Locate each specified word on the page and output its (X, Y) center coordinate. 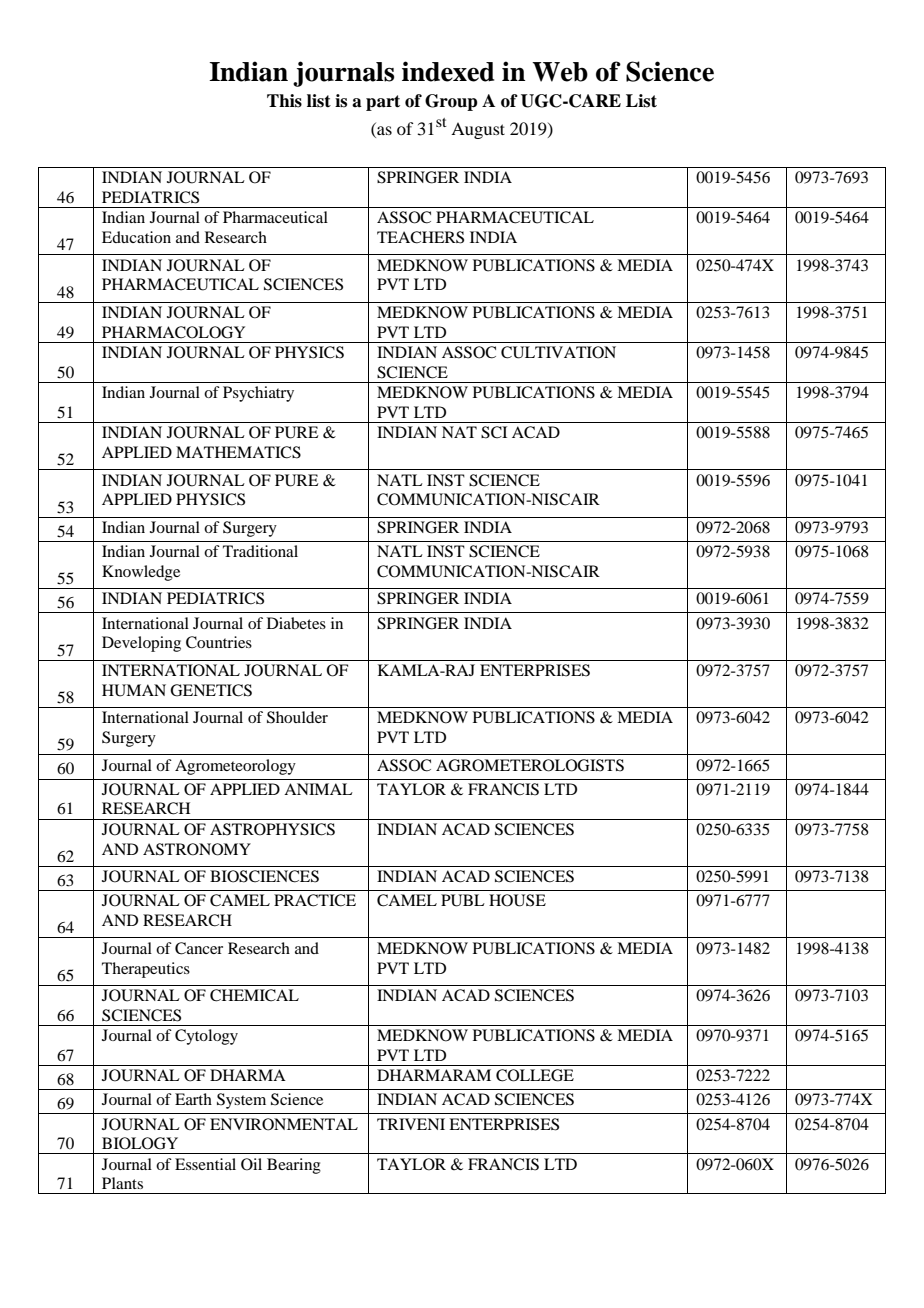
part (383, 103)
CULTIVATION (558, 352)
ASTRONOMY (197, 849)
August (478, 130)
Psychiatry (258, 394)
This (284, 101)
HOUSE (517, 900)
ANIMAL (318, 789)
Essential (205, 1164)
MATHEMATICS (238, 452)
